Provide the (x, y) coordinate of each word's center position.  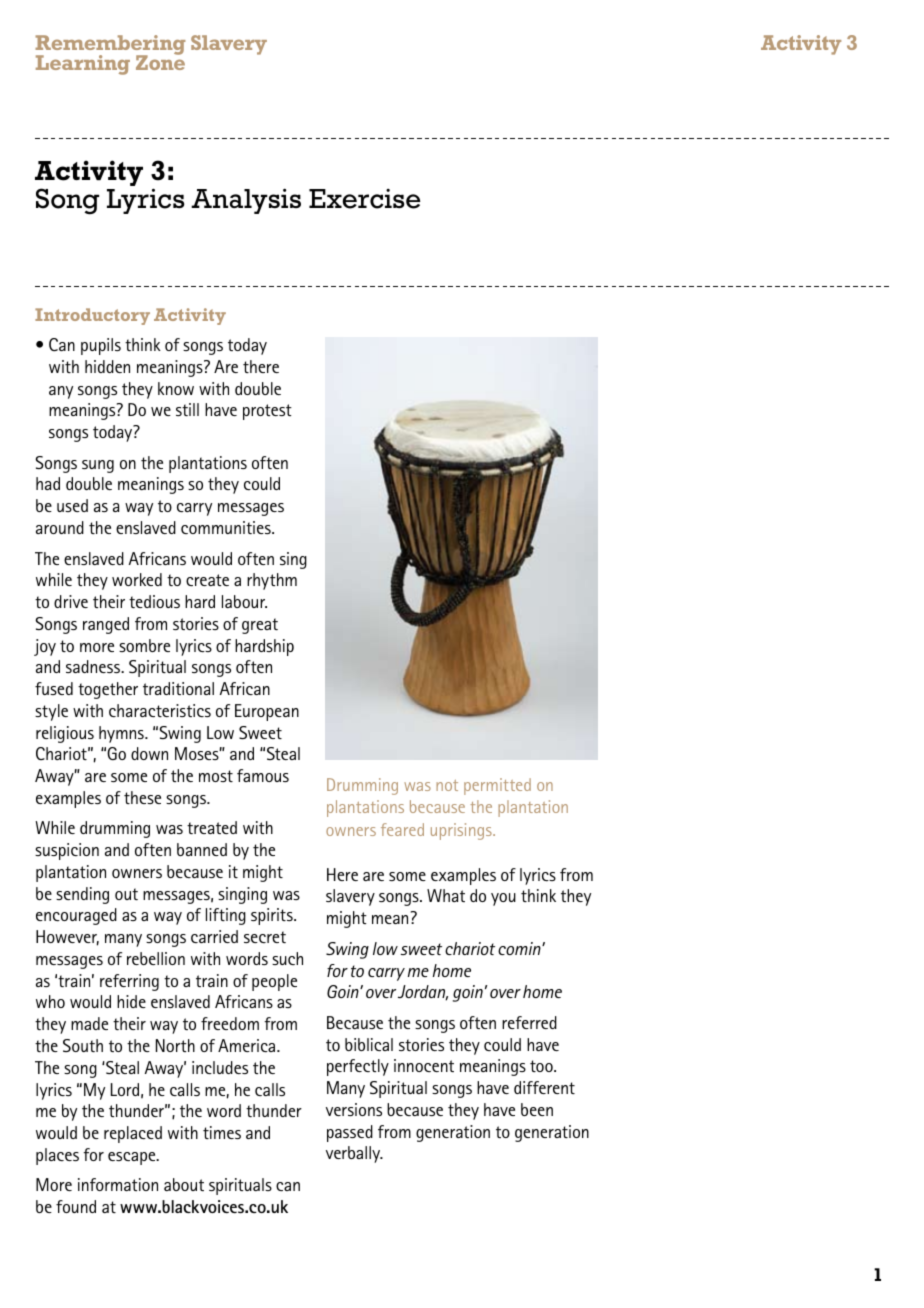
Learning (83, 65)
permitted (497, 786)
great (260, 626)
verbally (354, 1154)
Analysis (246, 201)
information (118, 1184)
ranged (106, 625)
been (537, 1109)
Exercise (364, 199)
